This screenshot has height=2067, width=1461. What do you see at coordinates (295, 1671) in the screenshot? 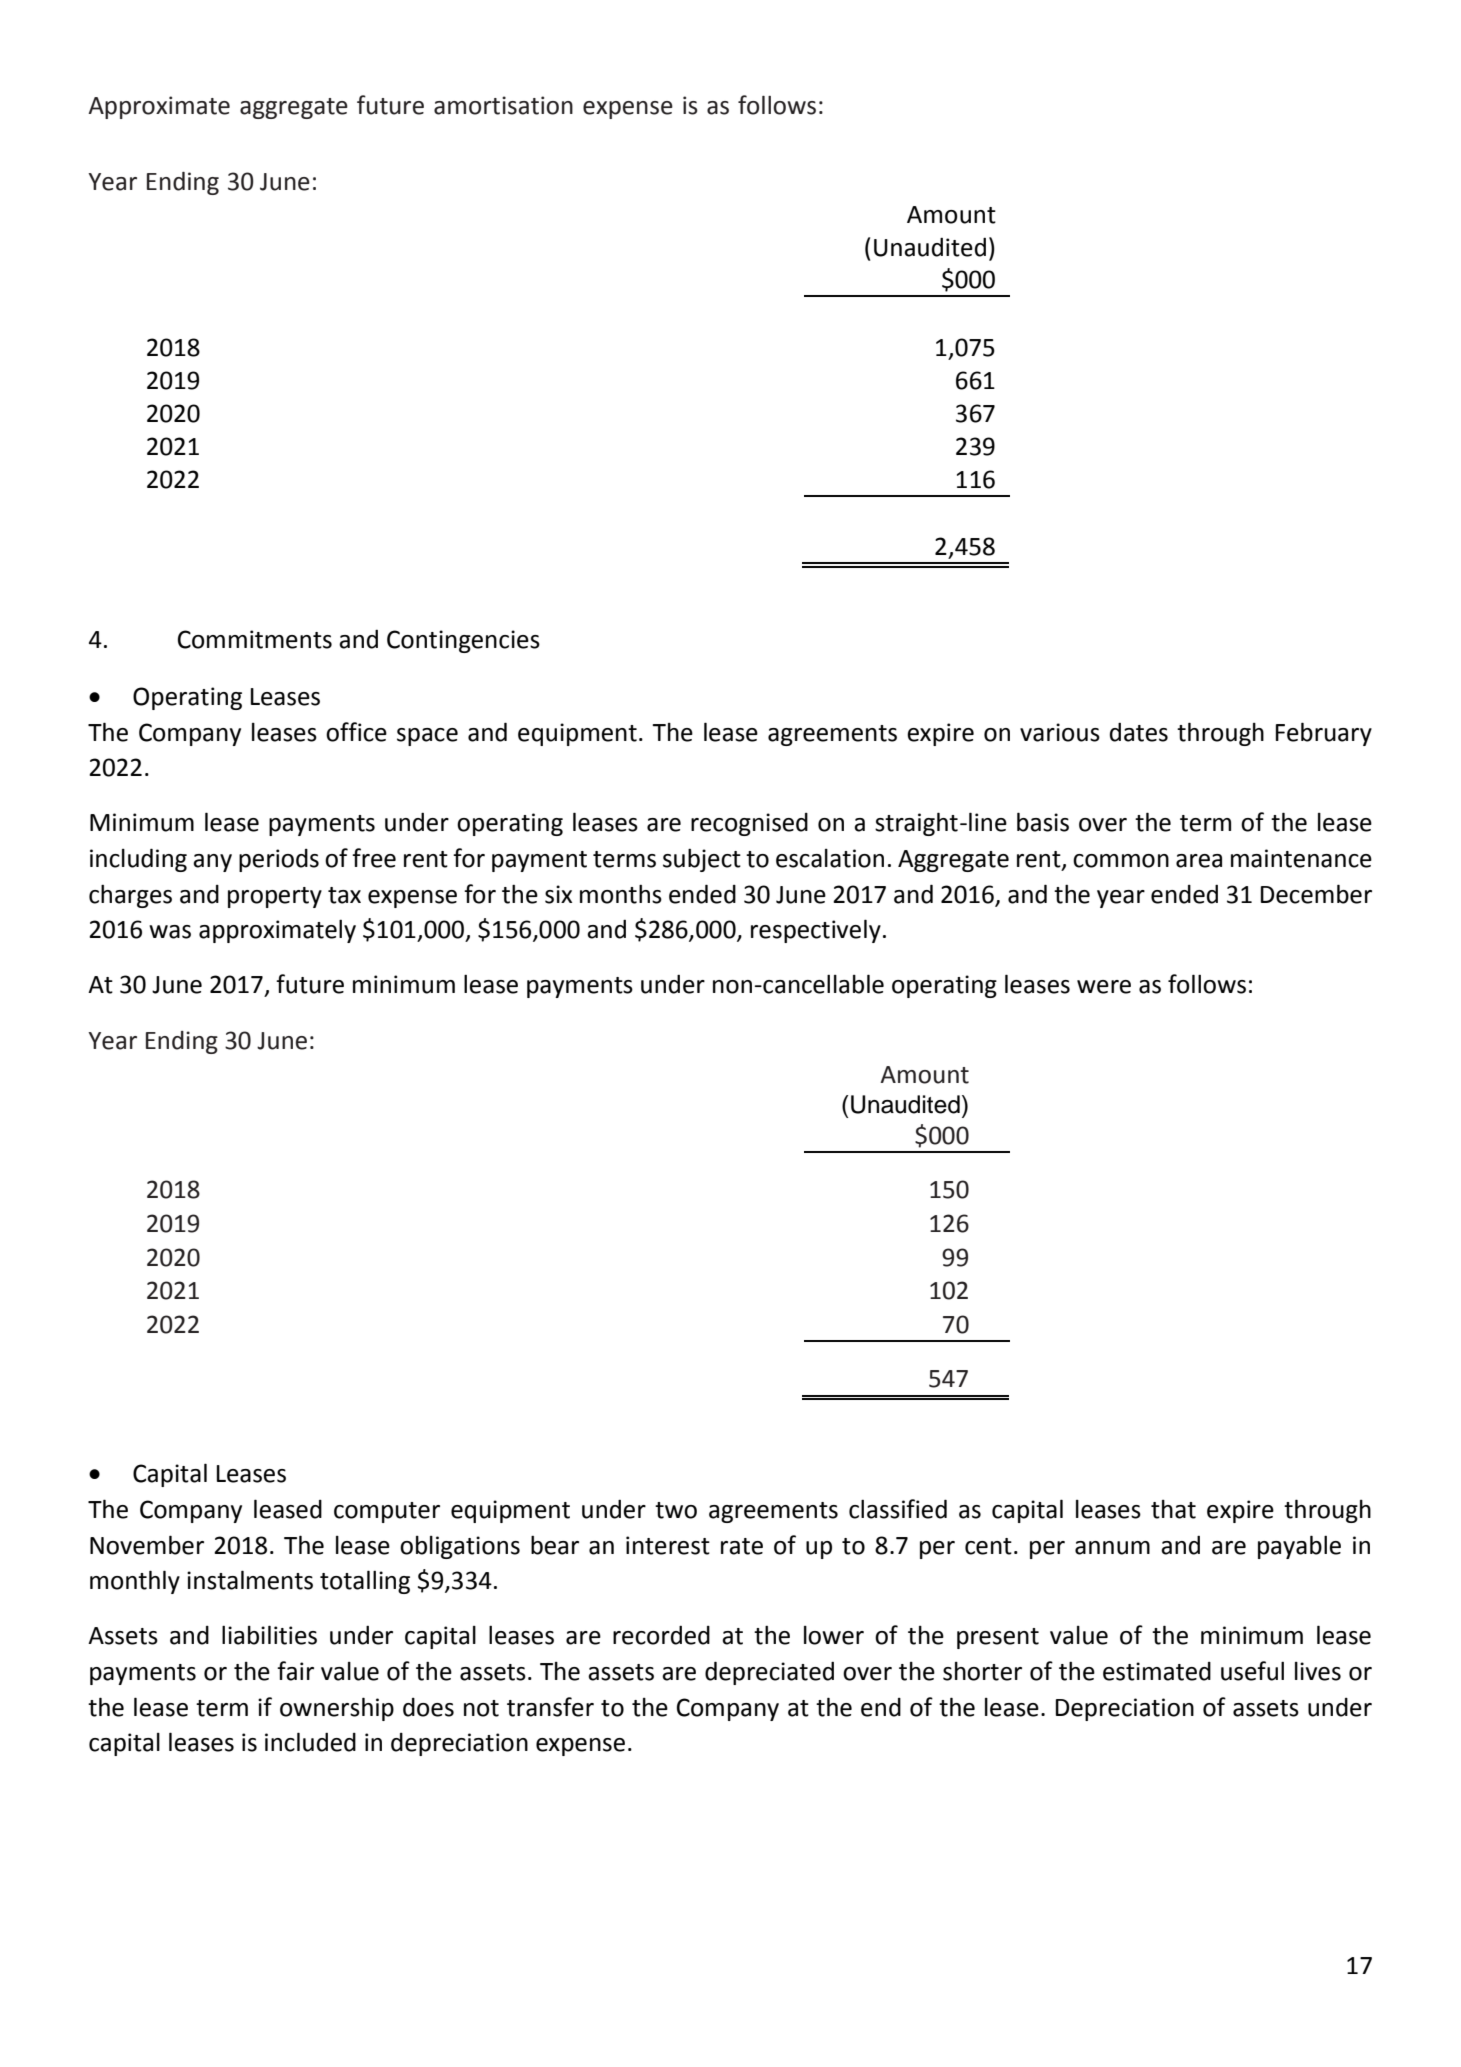
I see `fair` at bounding box center [295, 1671].
